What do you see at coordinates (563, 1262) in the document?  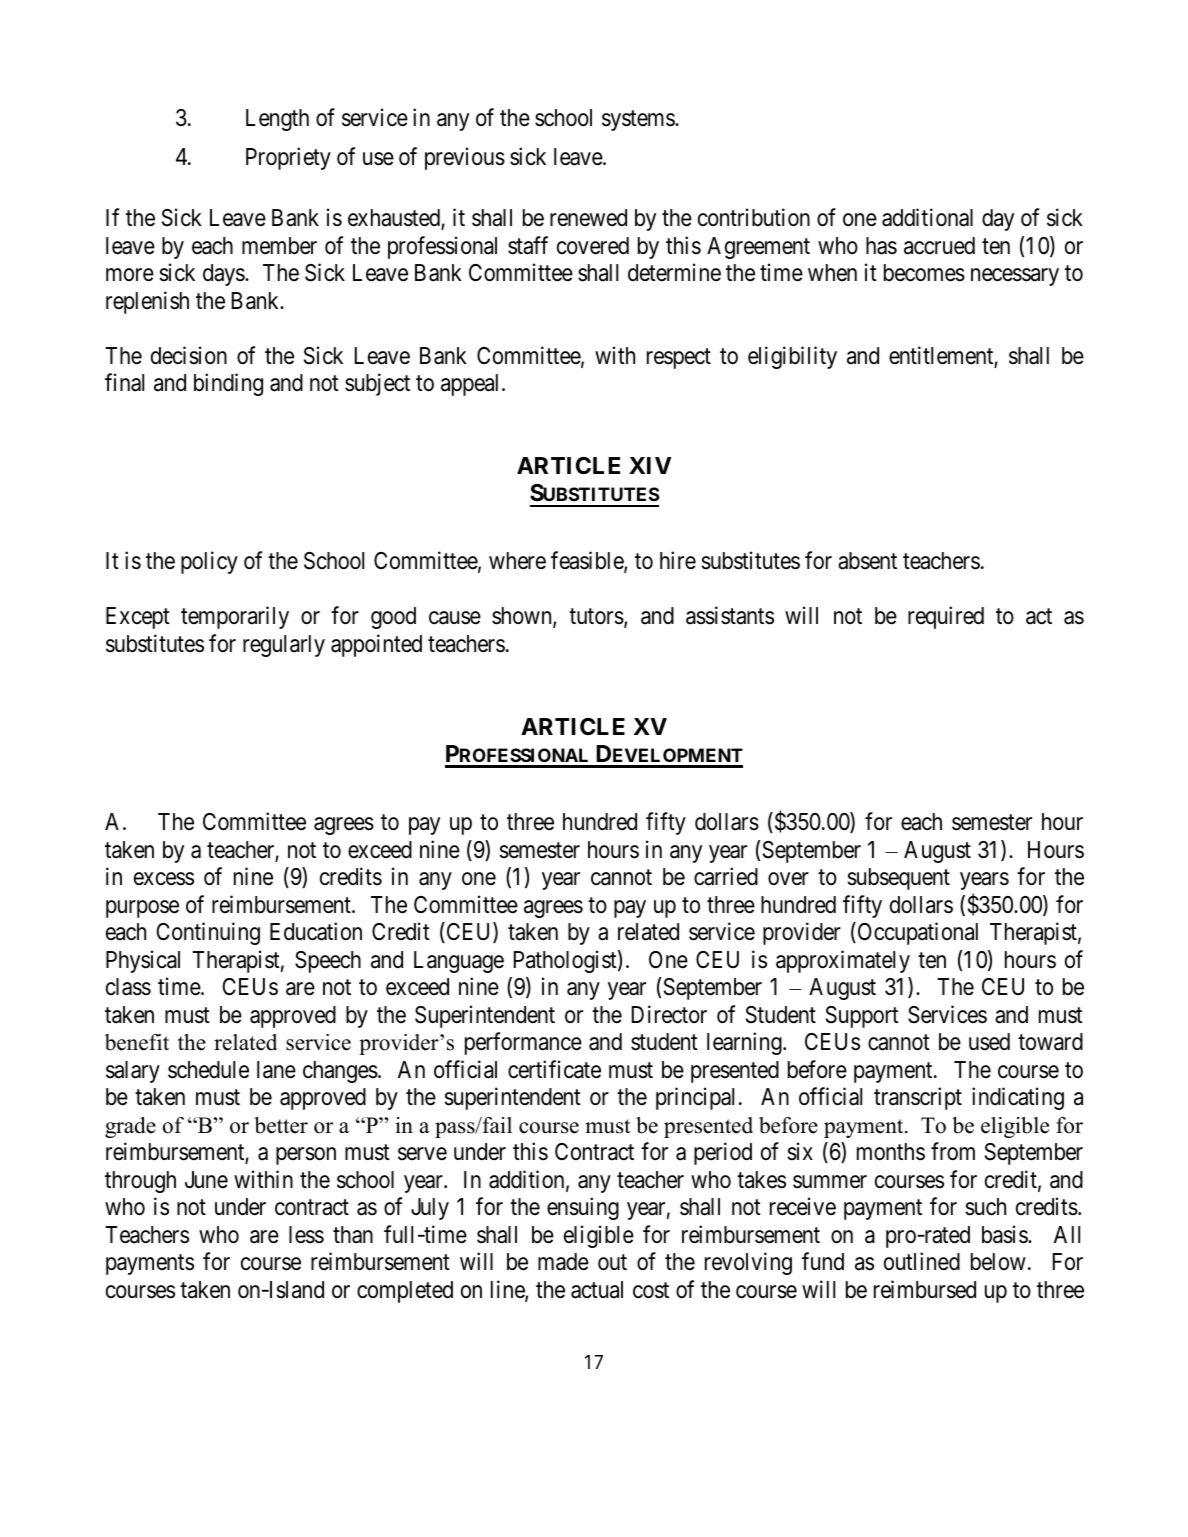 I see `made` at bounding box center [563, 1262].
